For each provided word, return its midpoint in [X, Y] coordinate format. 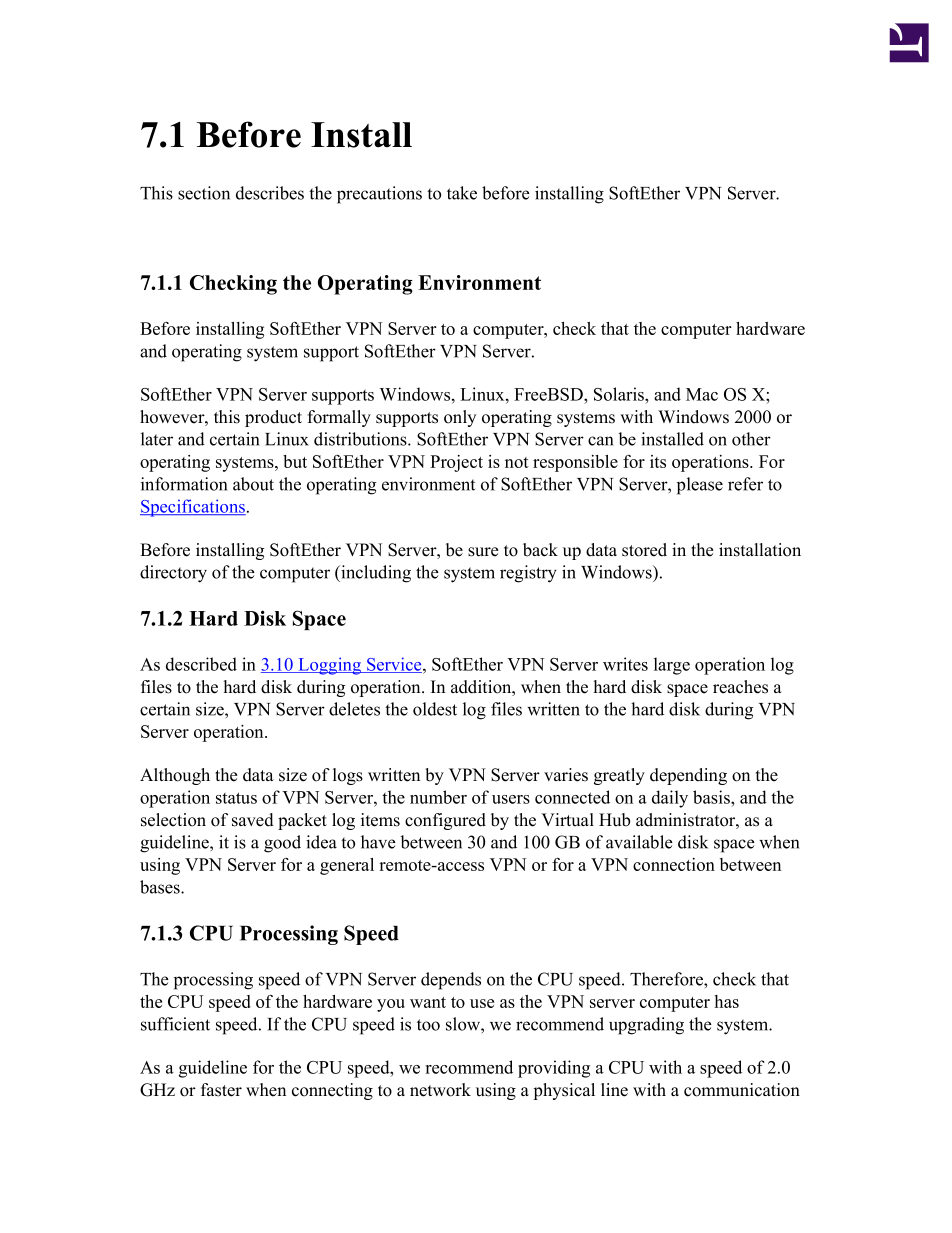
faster [221, 1090]
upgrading [646, 1026]
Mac [702, 394]
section [204, 193]
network [440, 1090]
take [462, 193]
